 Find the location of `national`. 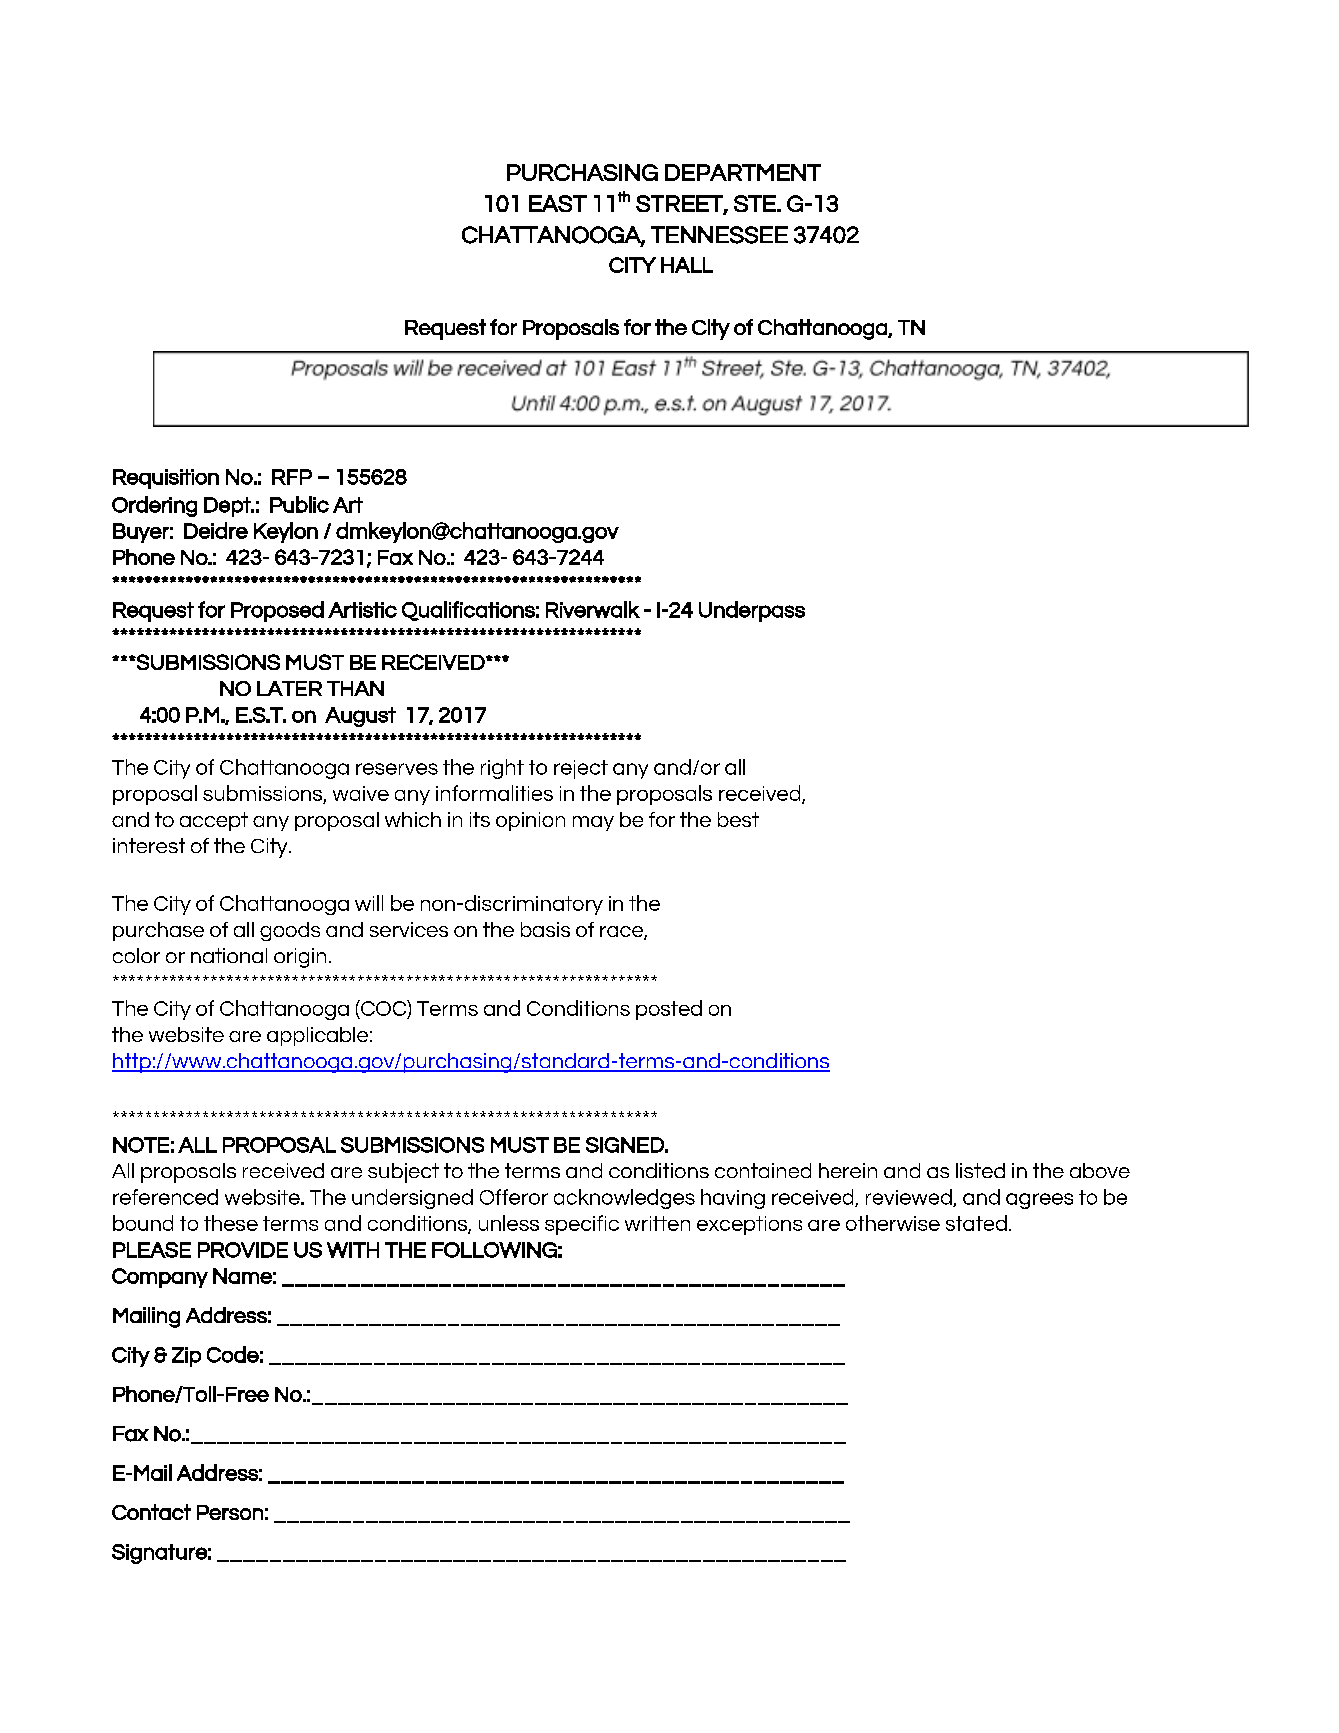

national is located at coordinates (229, 955).
